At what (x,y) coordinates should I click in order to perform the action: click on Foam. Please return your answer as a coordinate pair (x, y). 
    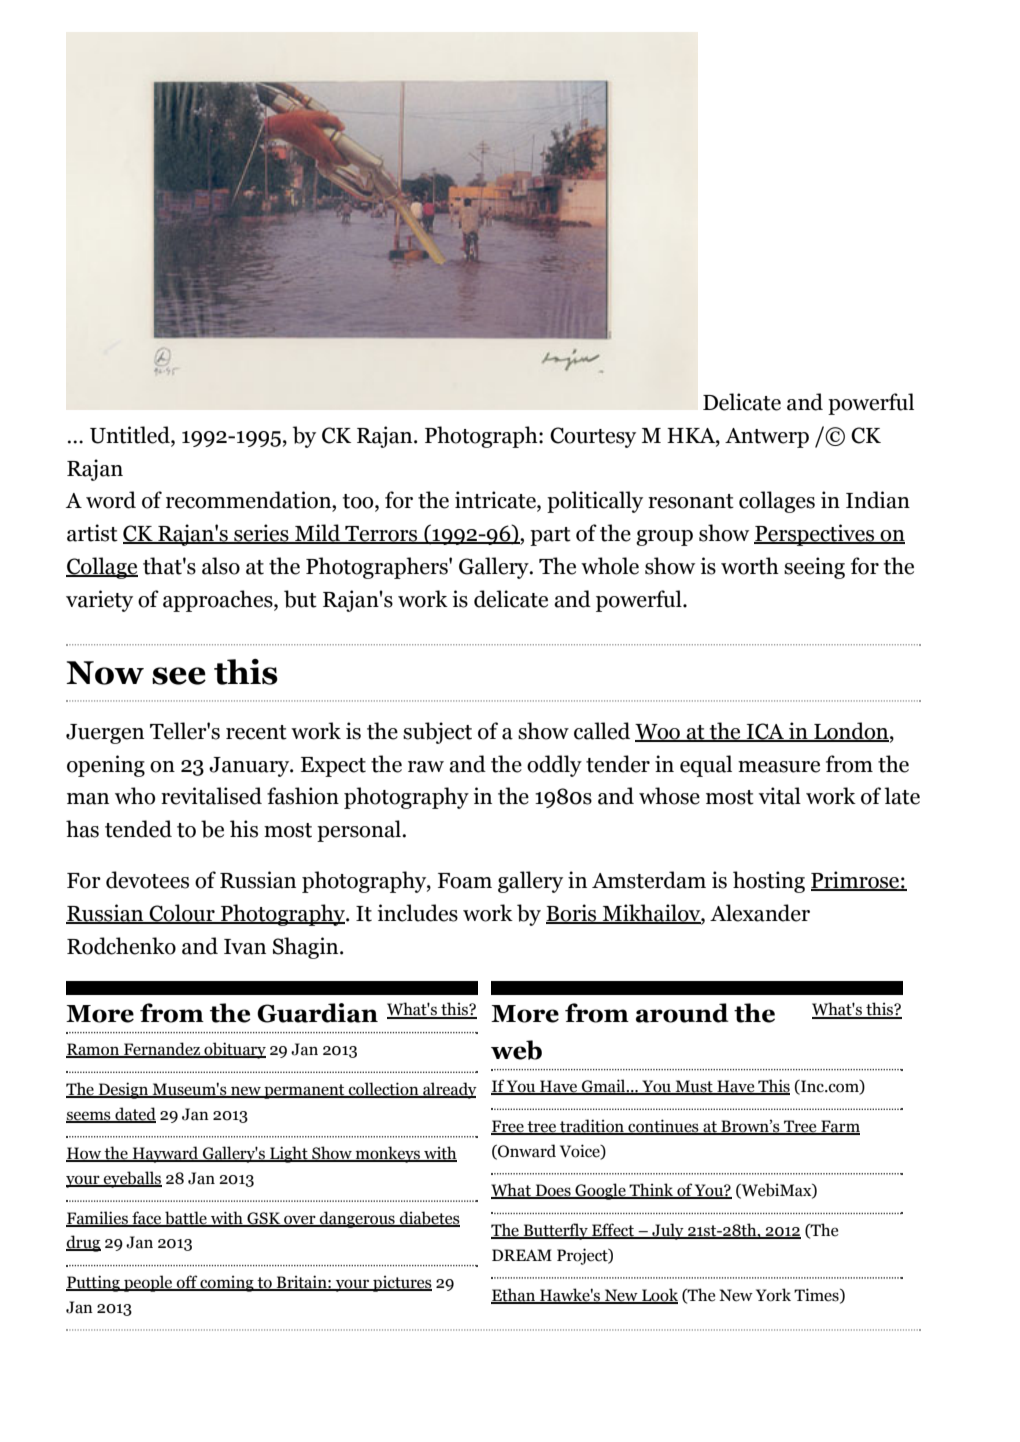
    Looking at the image, I should click on (465, 881).
